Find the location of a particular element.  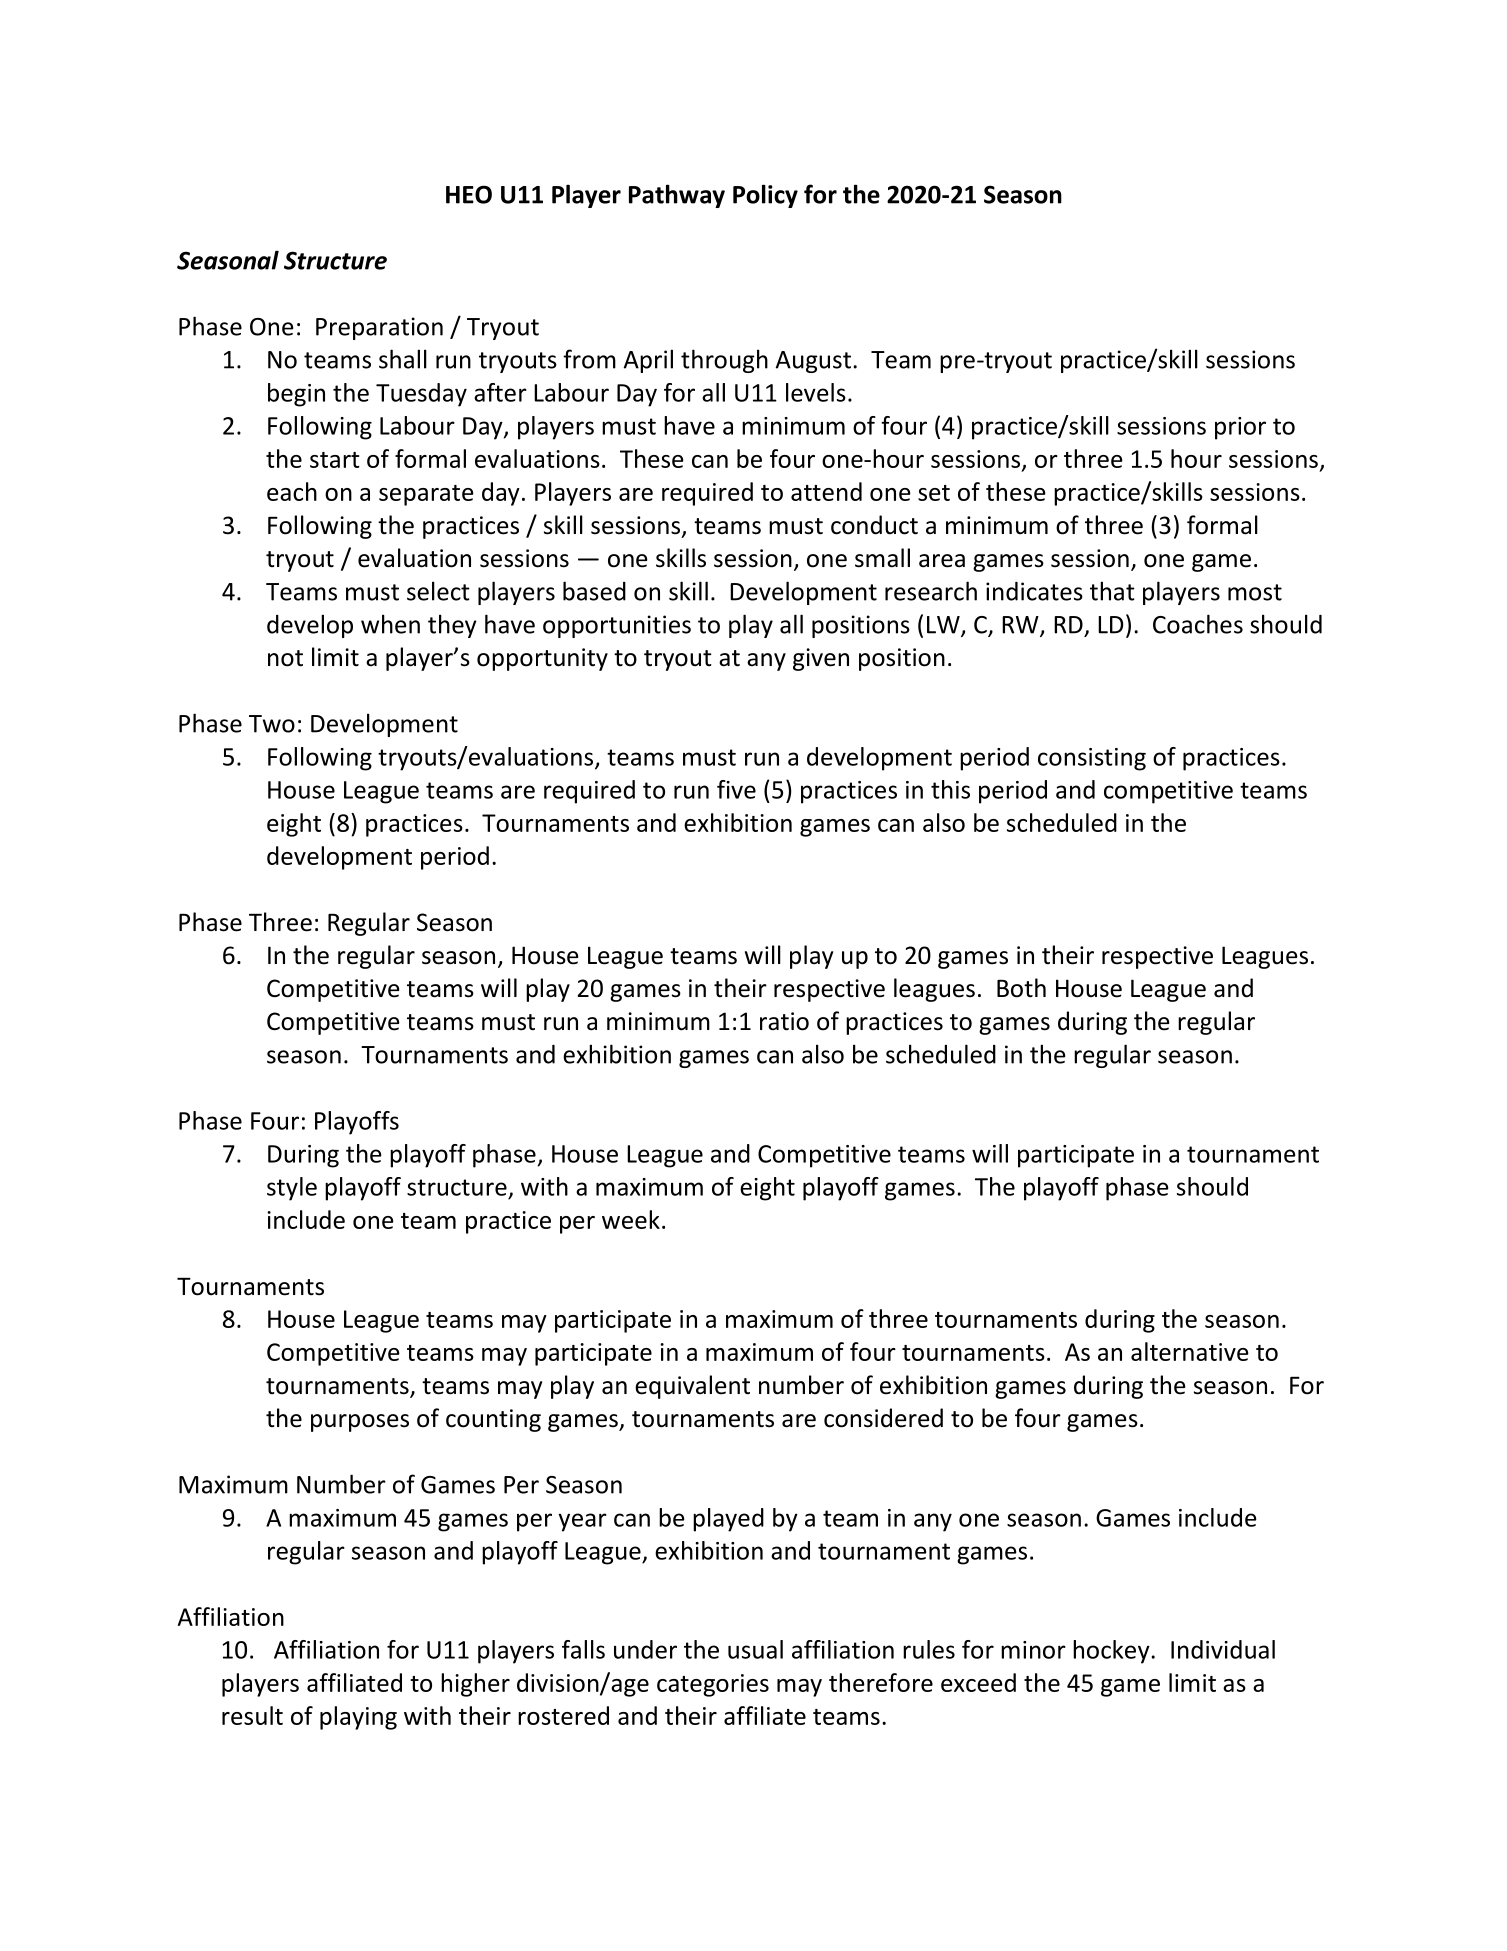

given is located at coordinates (821, 659).
